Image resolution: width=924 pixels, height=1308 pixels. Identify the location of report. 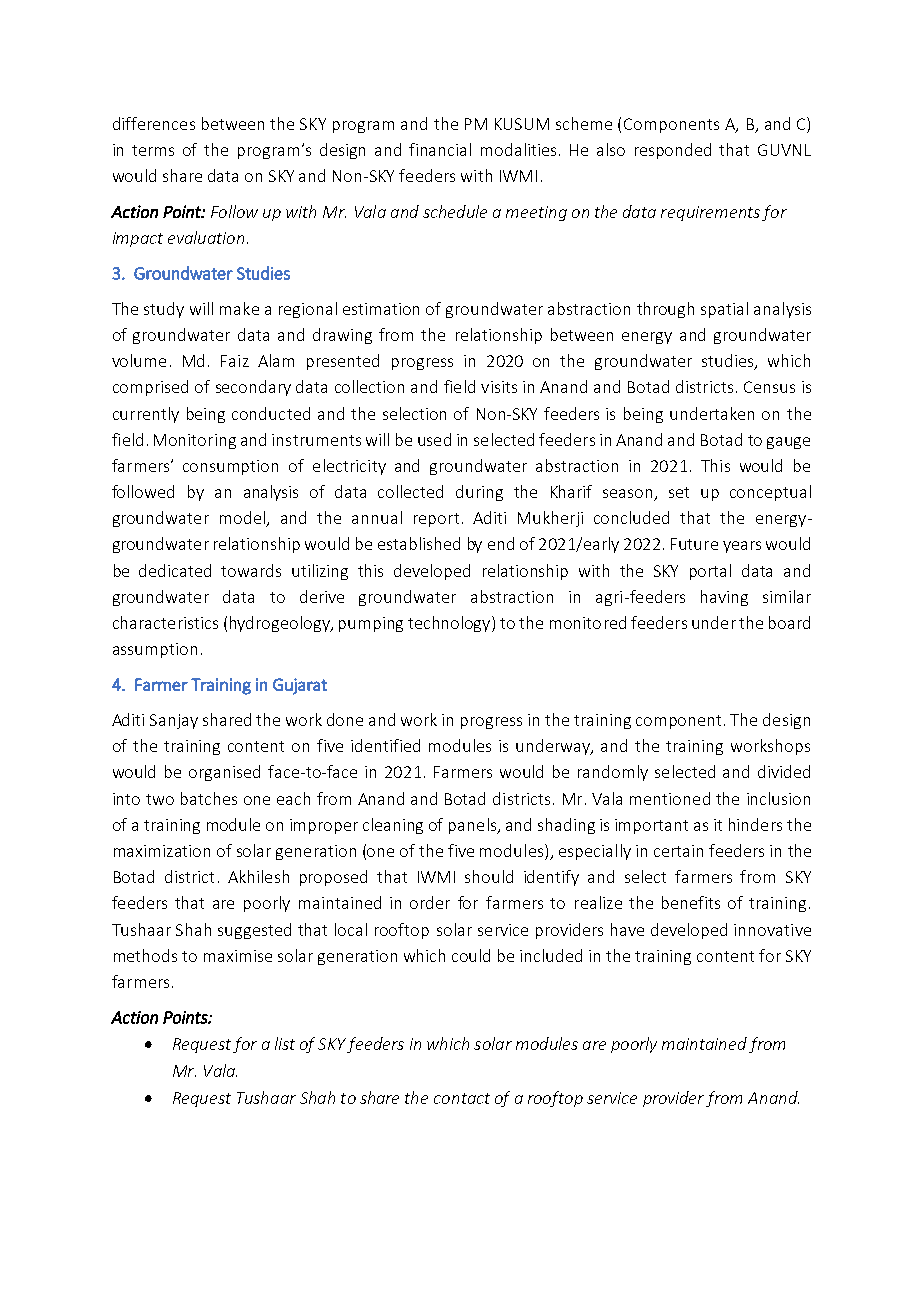
(436, 520).
